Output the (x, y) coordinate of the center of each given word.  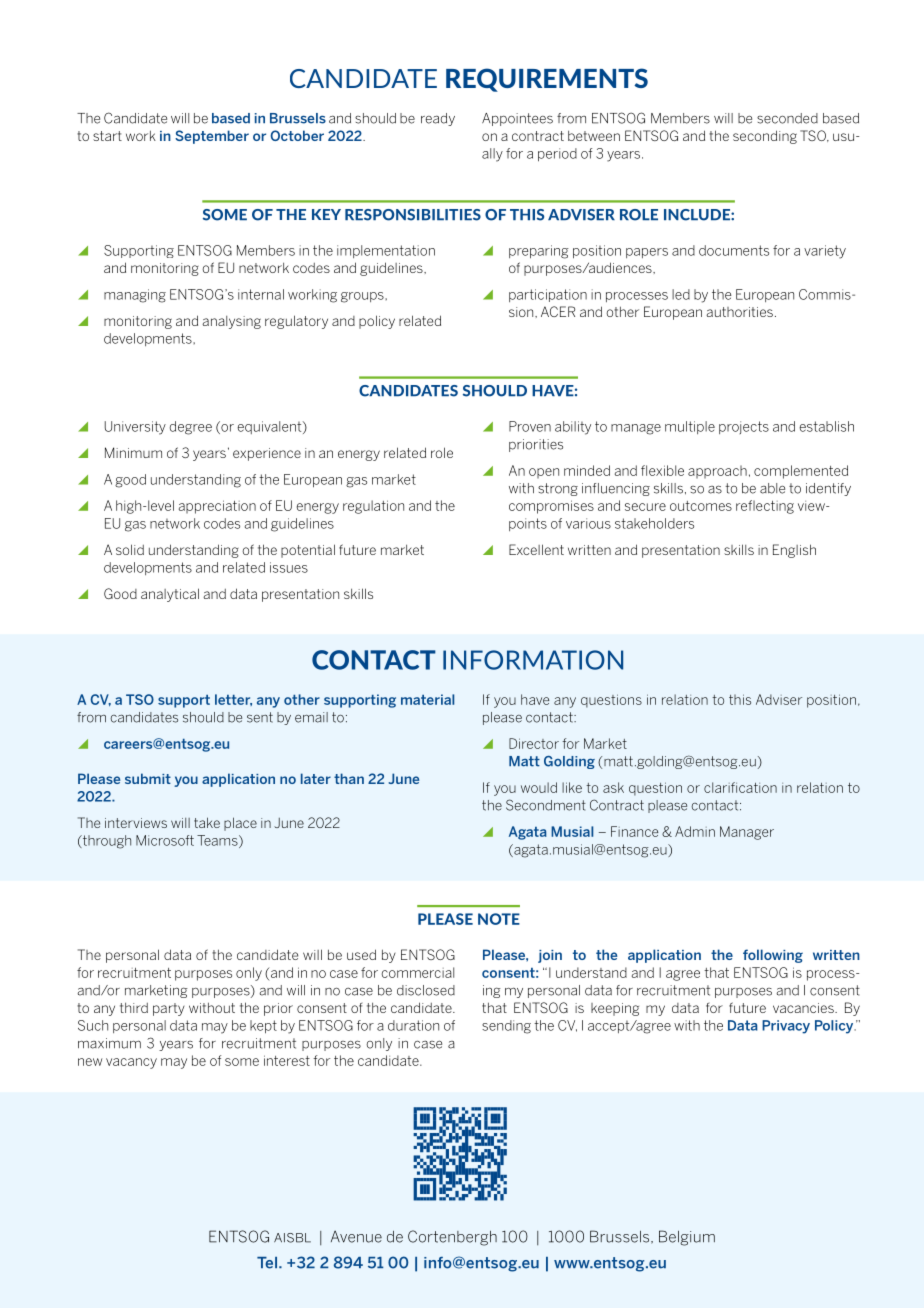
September (212, 137)
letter (233, 700)
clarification (740, 787)
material (427, 699)
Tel (267, 1263)
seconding (765, 137)
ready (438, 119)
